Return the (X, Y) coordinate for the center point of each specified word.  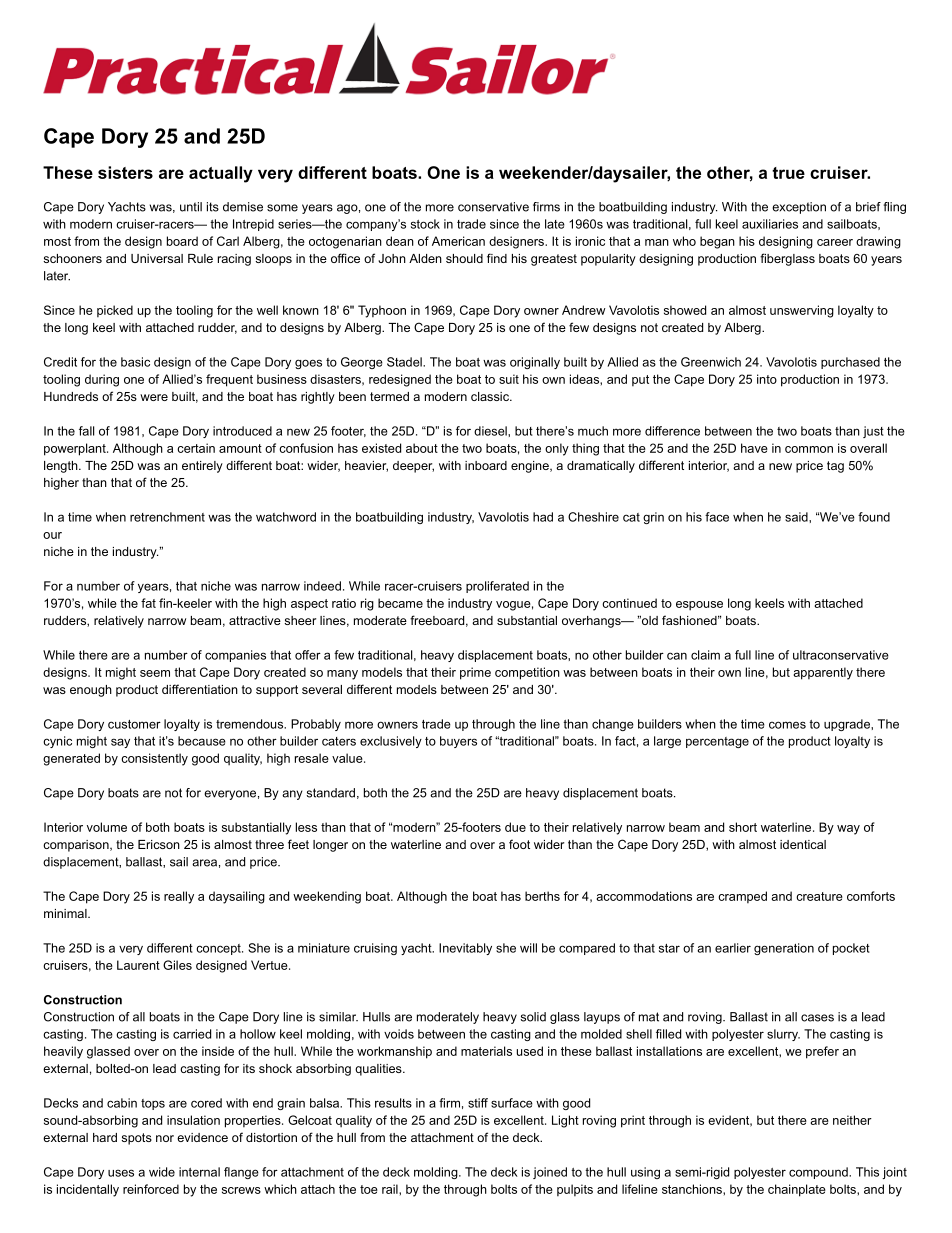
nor (165, 1138)
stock (425, 224)
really (179, 897)
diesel (491, 431)
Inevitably (465, 949)
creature (819, 896)
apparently (823, 673)
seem (155, 673)
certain (196, 448)
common (809, 449)
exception (799, 208)
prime (475, 673)
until (191, 207)
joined (550, 1173)
